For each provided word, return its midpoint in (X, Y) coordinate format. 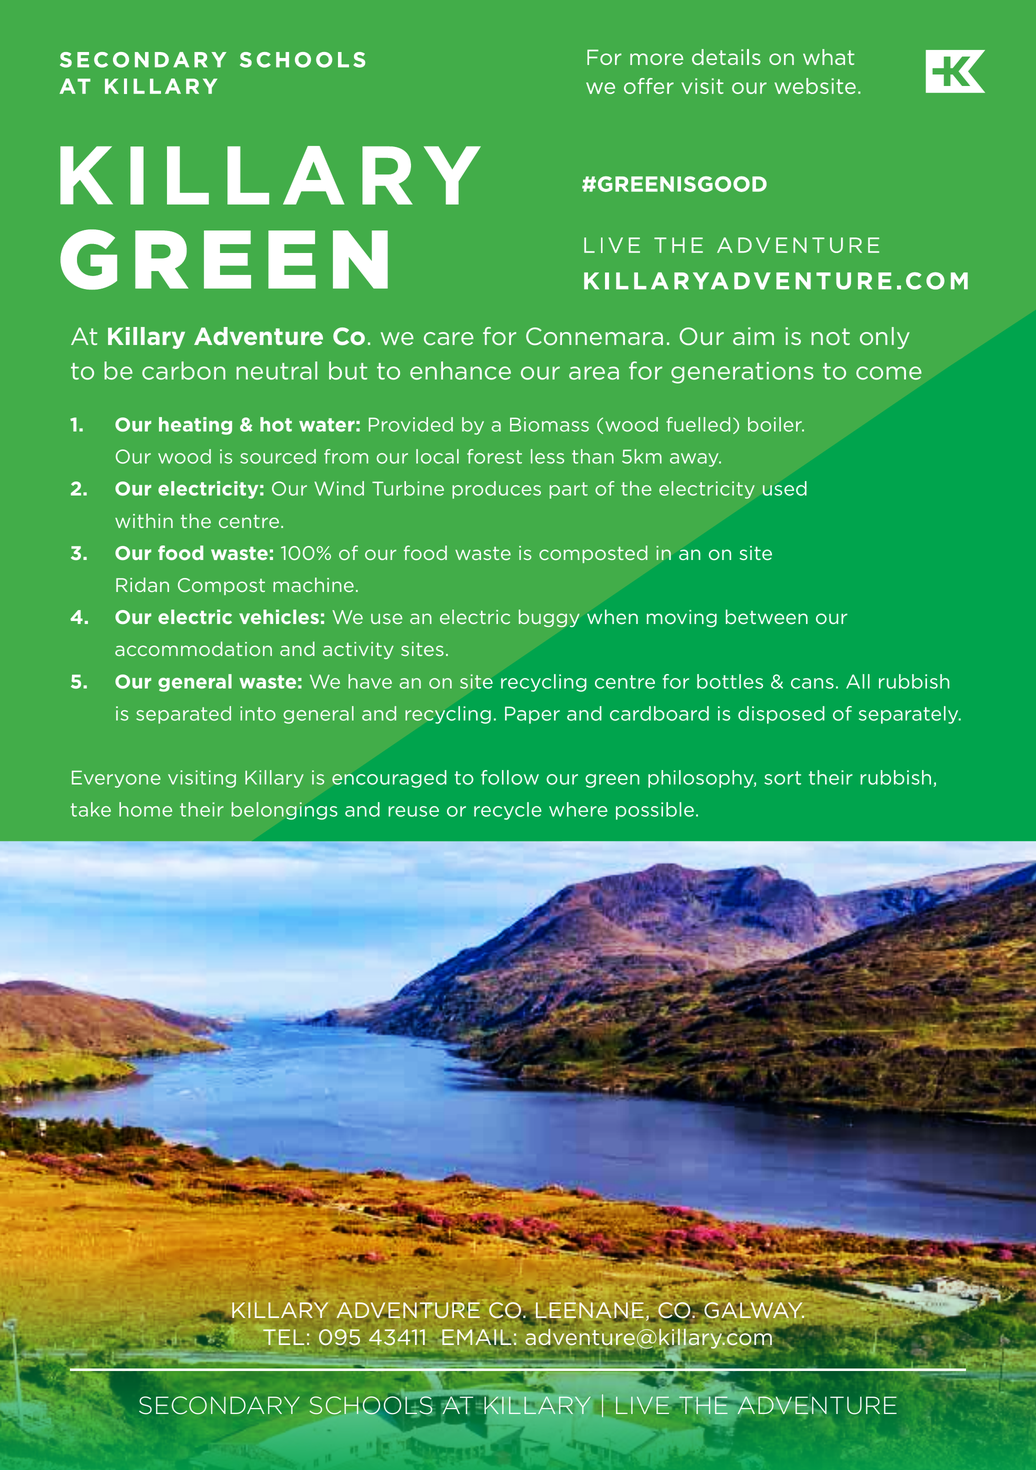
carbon (183, 370)
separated (183, 715)
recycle (508, 811)
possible (655, 811)
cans (812, 683)
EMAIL (476, 1337)
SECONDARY (219, 1405)
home (145, 809)
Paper (532, 715)
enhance (460, 370)
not (830, 336)
